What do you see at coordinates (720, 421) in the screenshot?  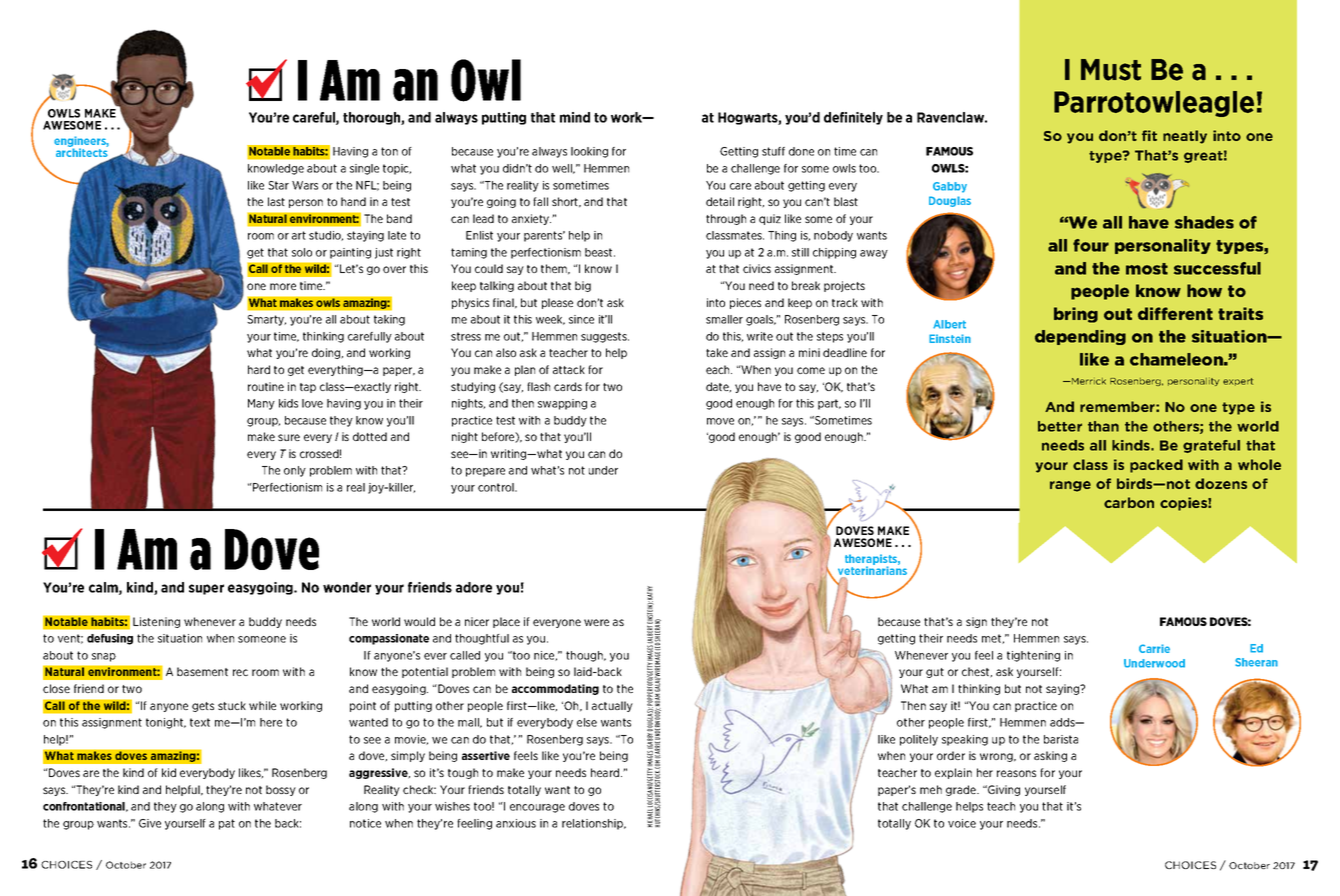 I see `move` at bounding box center [720, 421].
